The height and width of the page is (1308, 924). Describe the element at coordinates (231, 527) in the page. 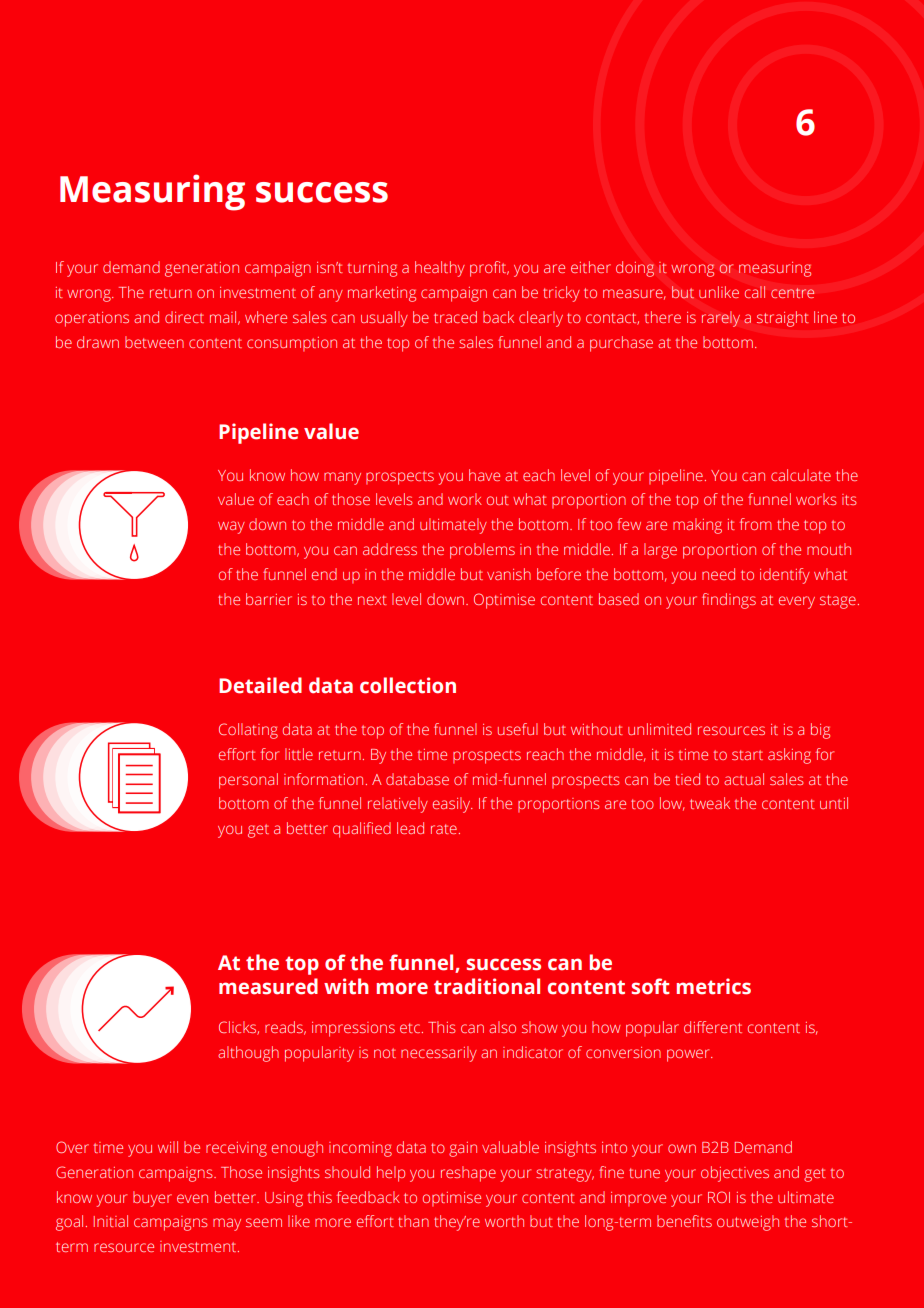

I see `way` at that location.
